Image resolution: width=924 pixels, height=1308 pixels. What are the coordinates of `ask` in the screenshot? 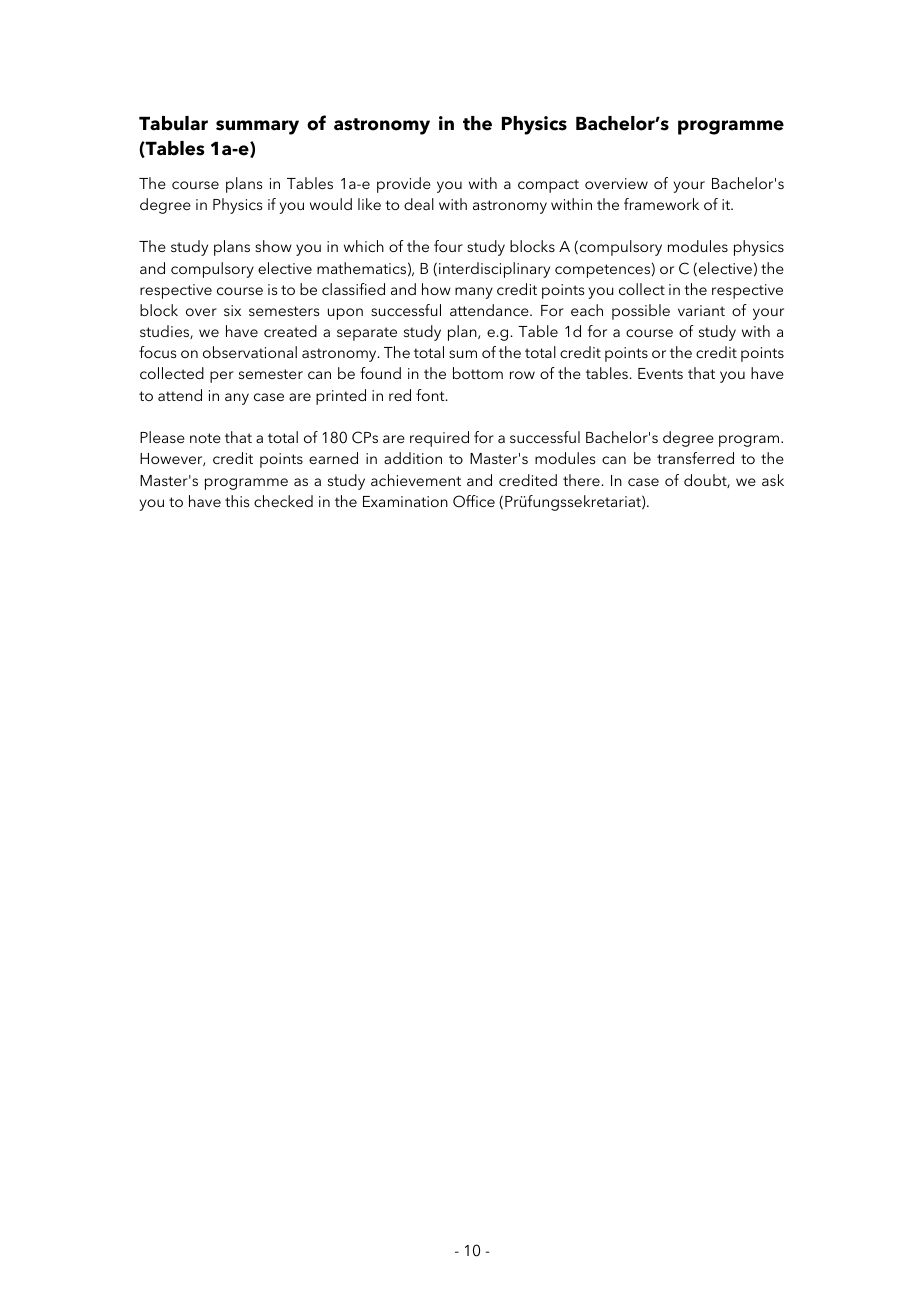 It's located at (773, 480).
